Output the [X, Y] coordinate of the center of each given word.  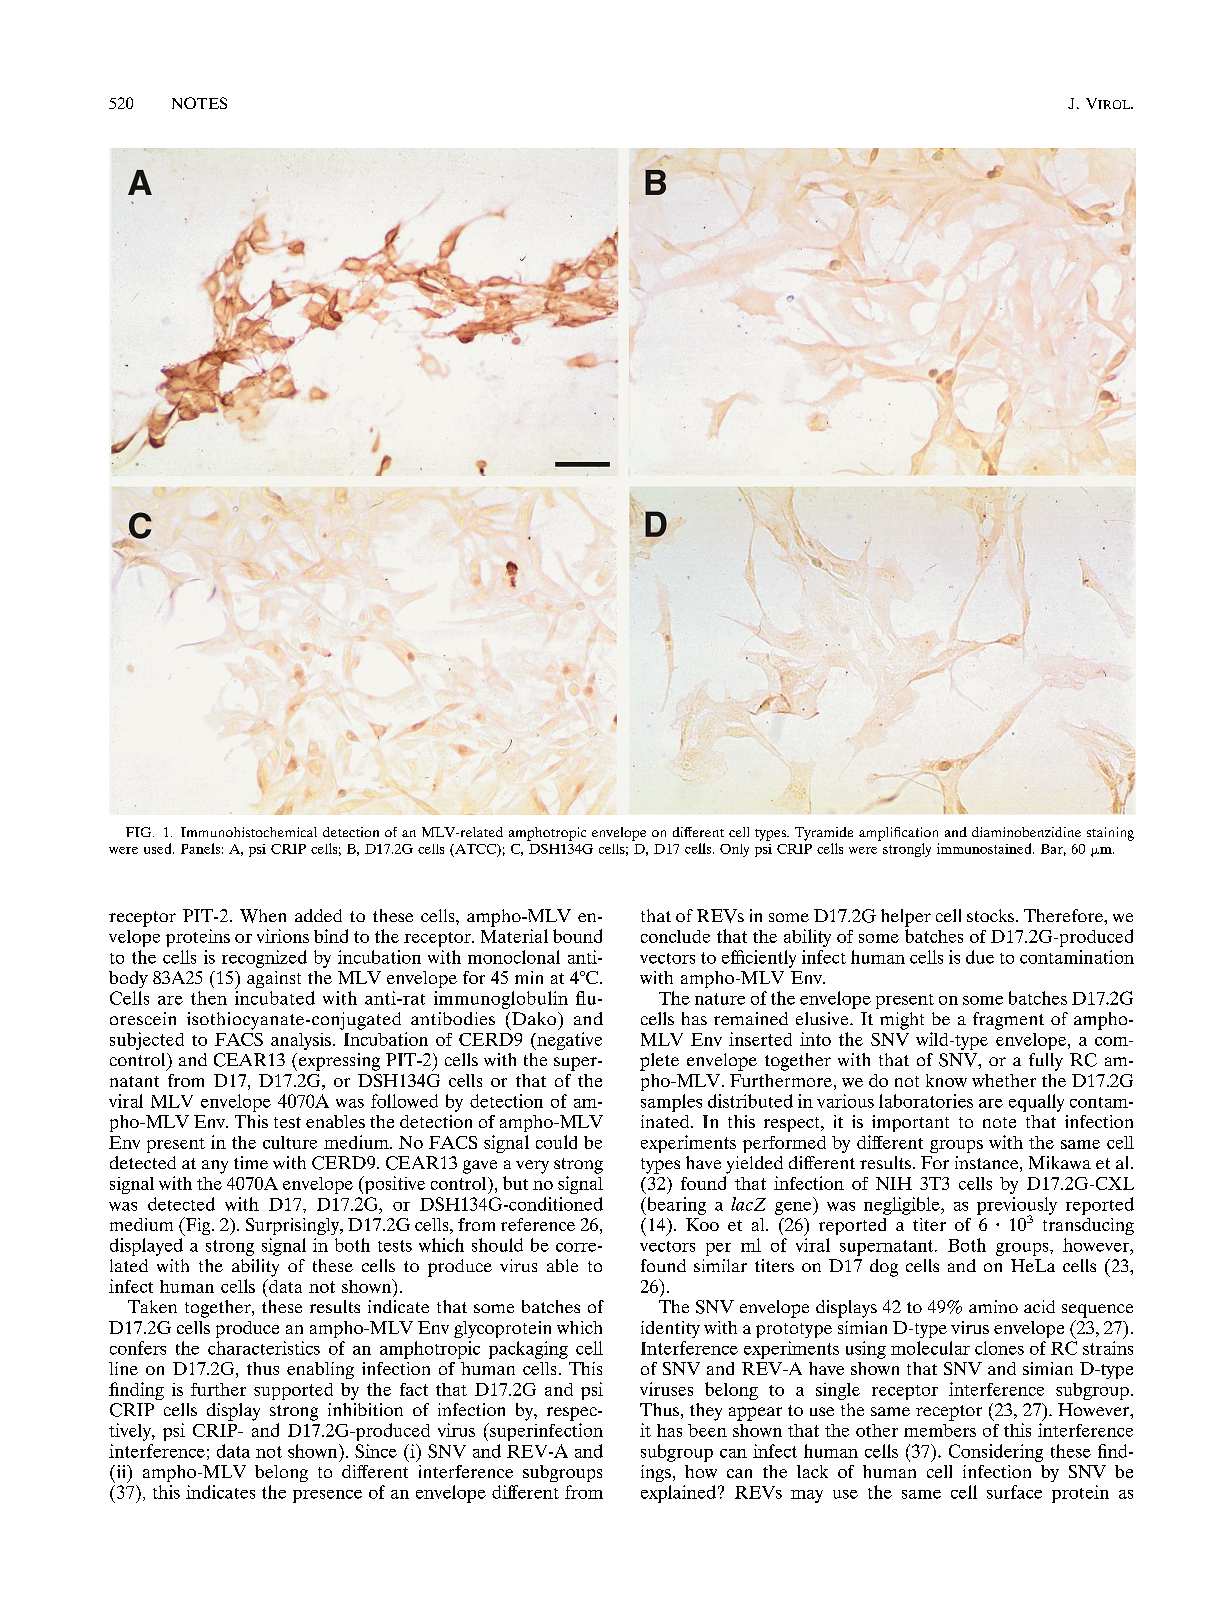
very [532, 1167]
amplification [898, 834]
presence [327, 1496]
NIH [894, 1183]
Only [734, 850]
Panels [200, 848]
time [251, 1162]
